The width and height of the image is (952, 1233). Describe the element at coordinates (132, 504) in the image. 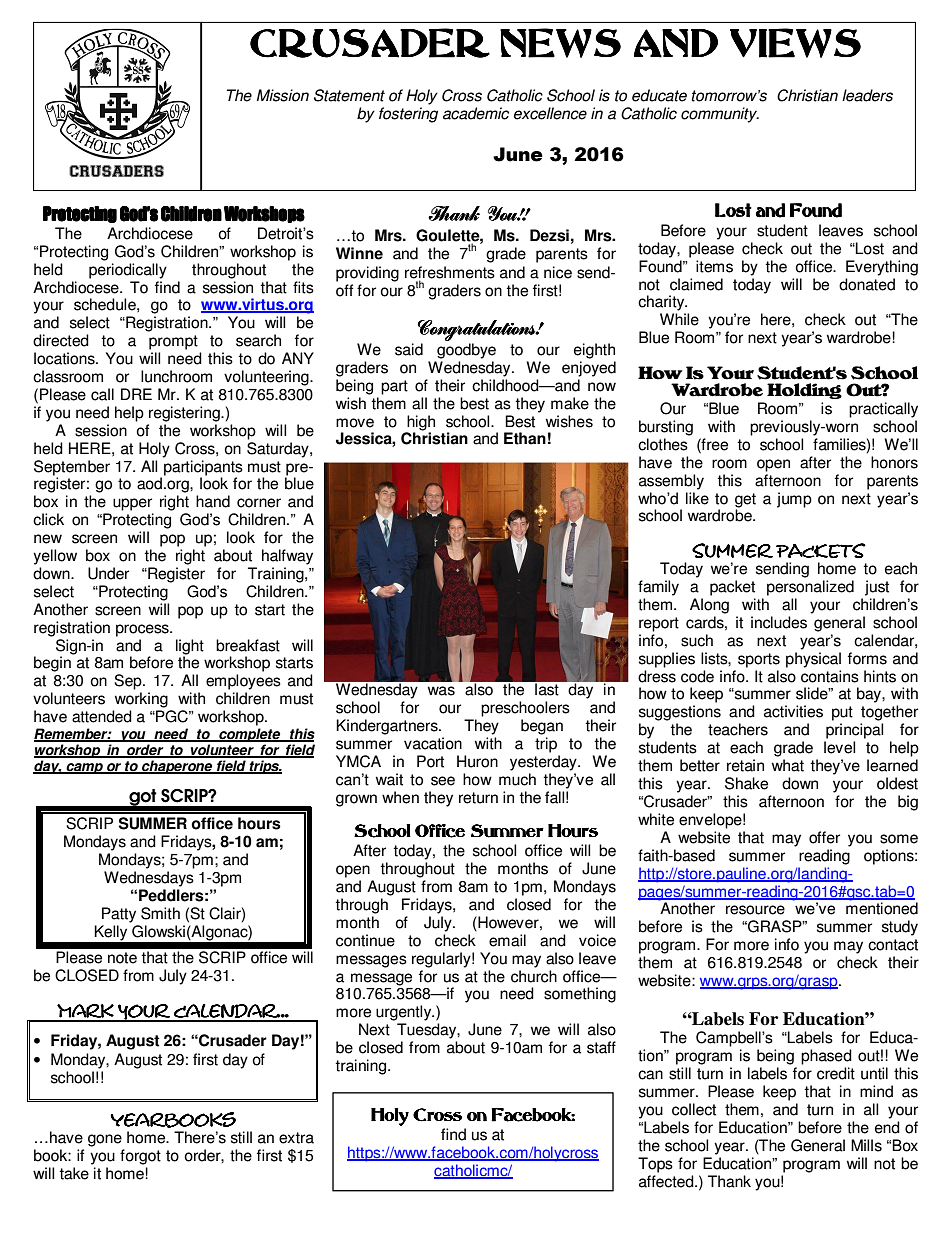

I see `upper` at that location.
